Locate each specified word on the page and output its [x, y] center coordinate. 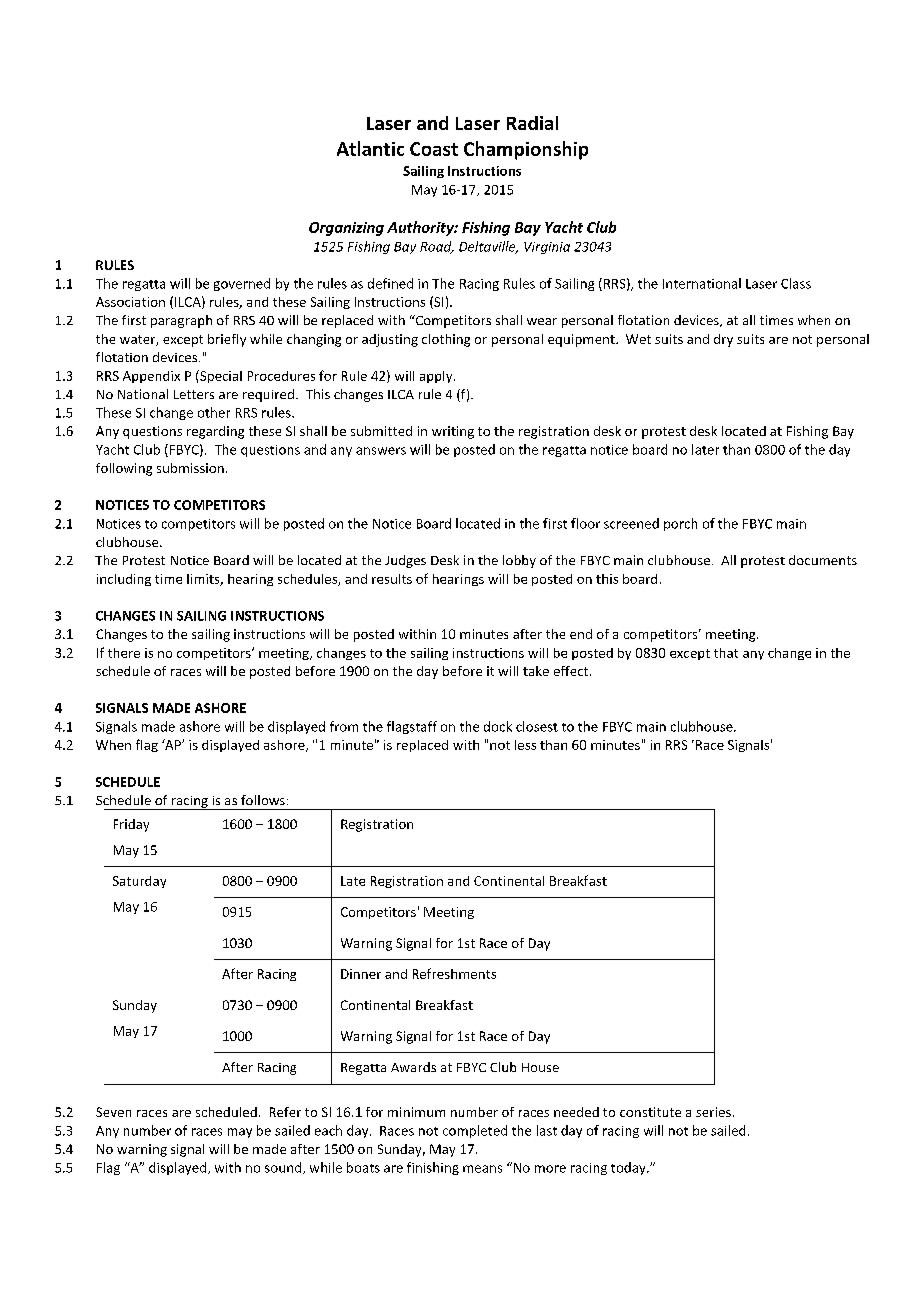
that [726, 653]
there [124, 653]
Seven [113, 1112]
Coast [434, 149]
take [536, 671]
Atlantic [370, 148]
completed [475, 1131]
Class [796, 283]
